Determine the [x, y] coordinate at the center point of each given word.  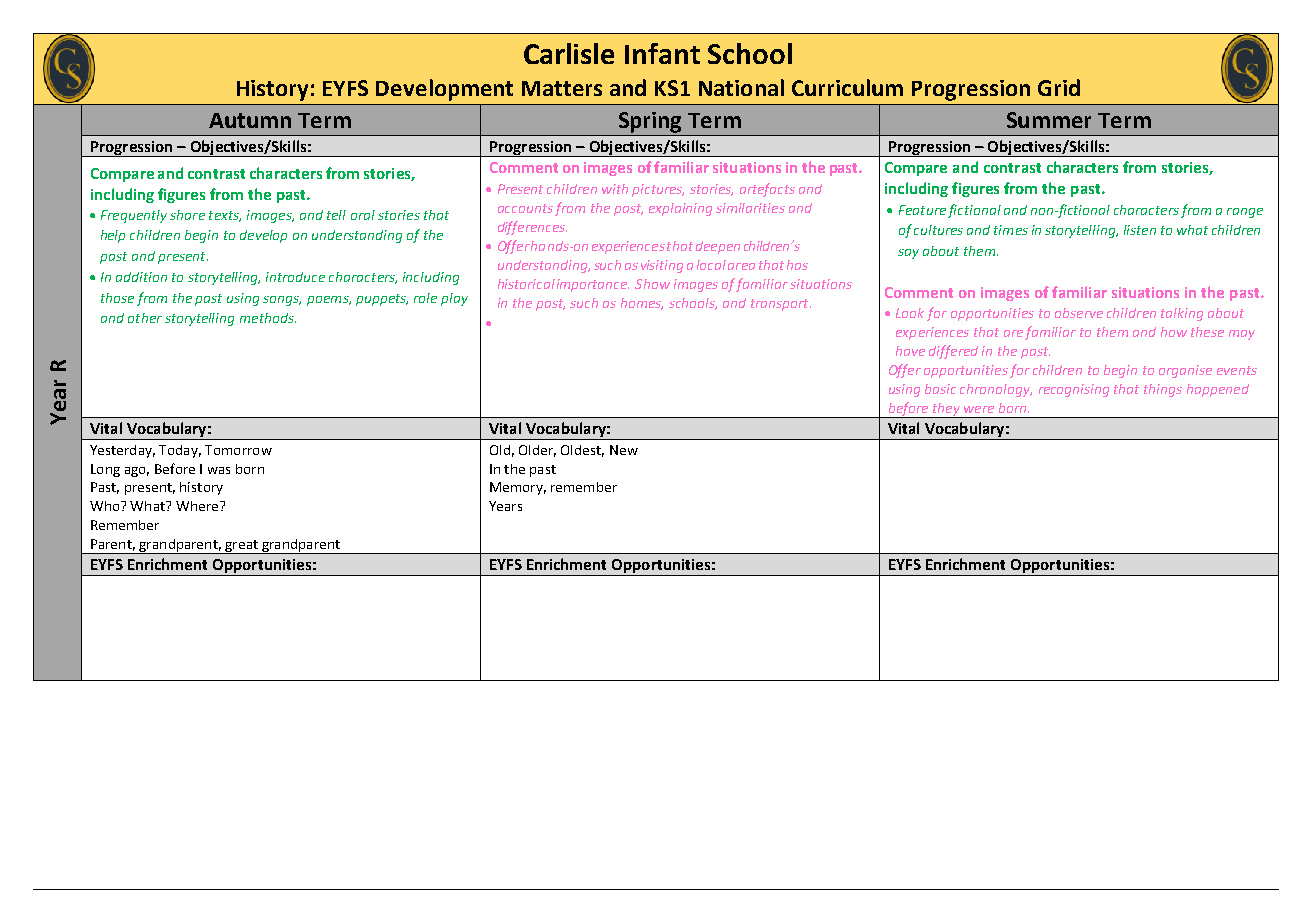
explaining [680, 209]
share [187, 215]
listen [1140, 230]
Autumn [250, 120]
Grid [1059, 87]
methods [268, 318]
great [241, 547]
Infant [662, 53]
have [910, 351]
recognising [1074, 390]
